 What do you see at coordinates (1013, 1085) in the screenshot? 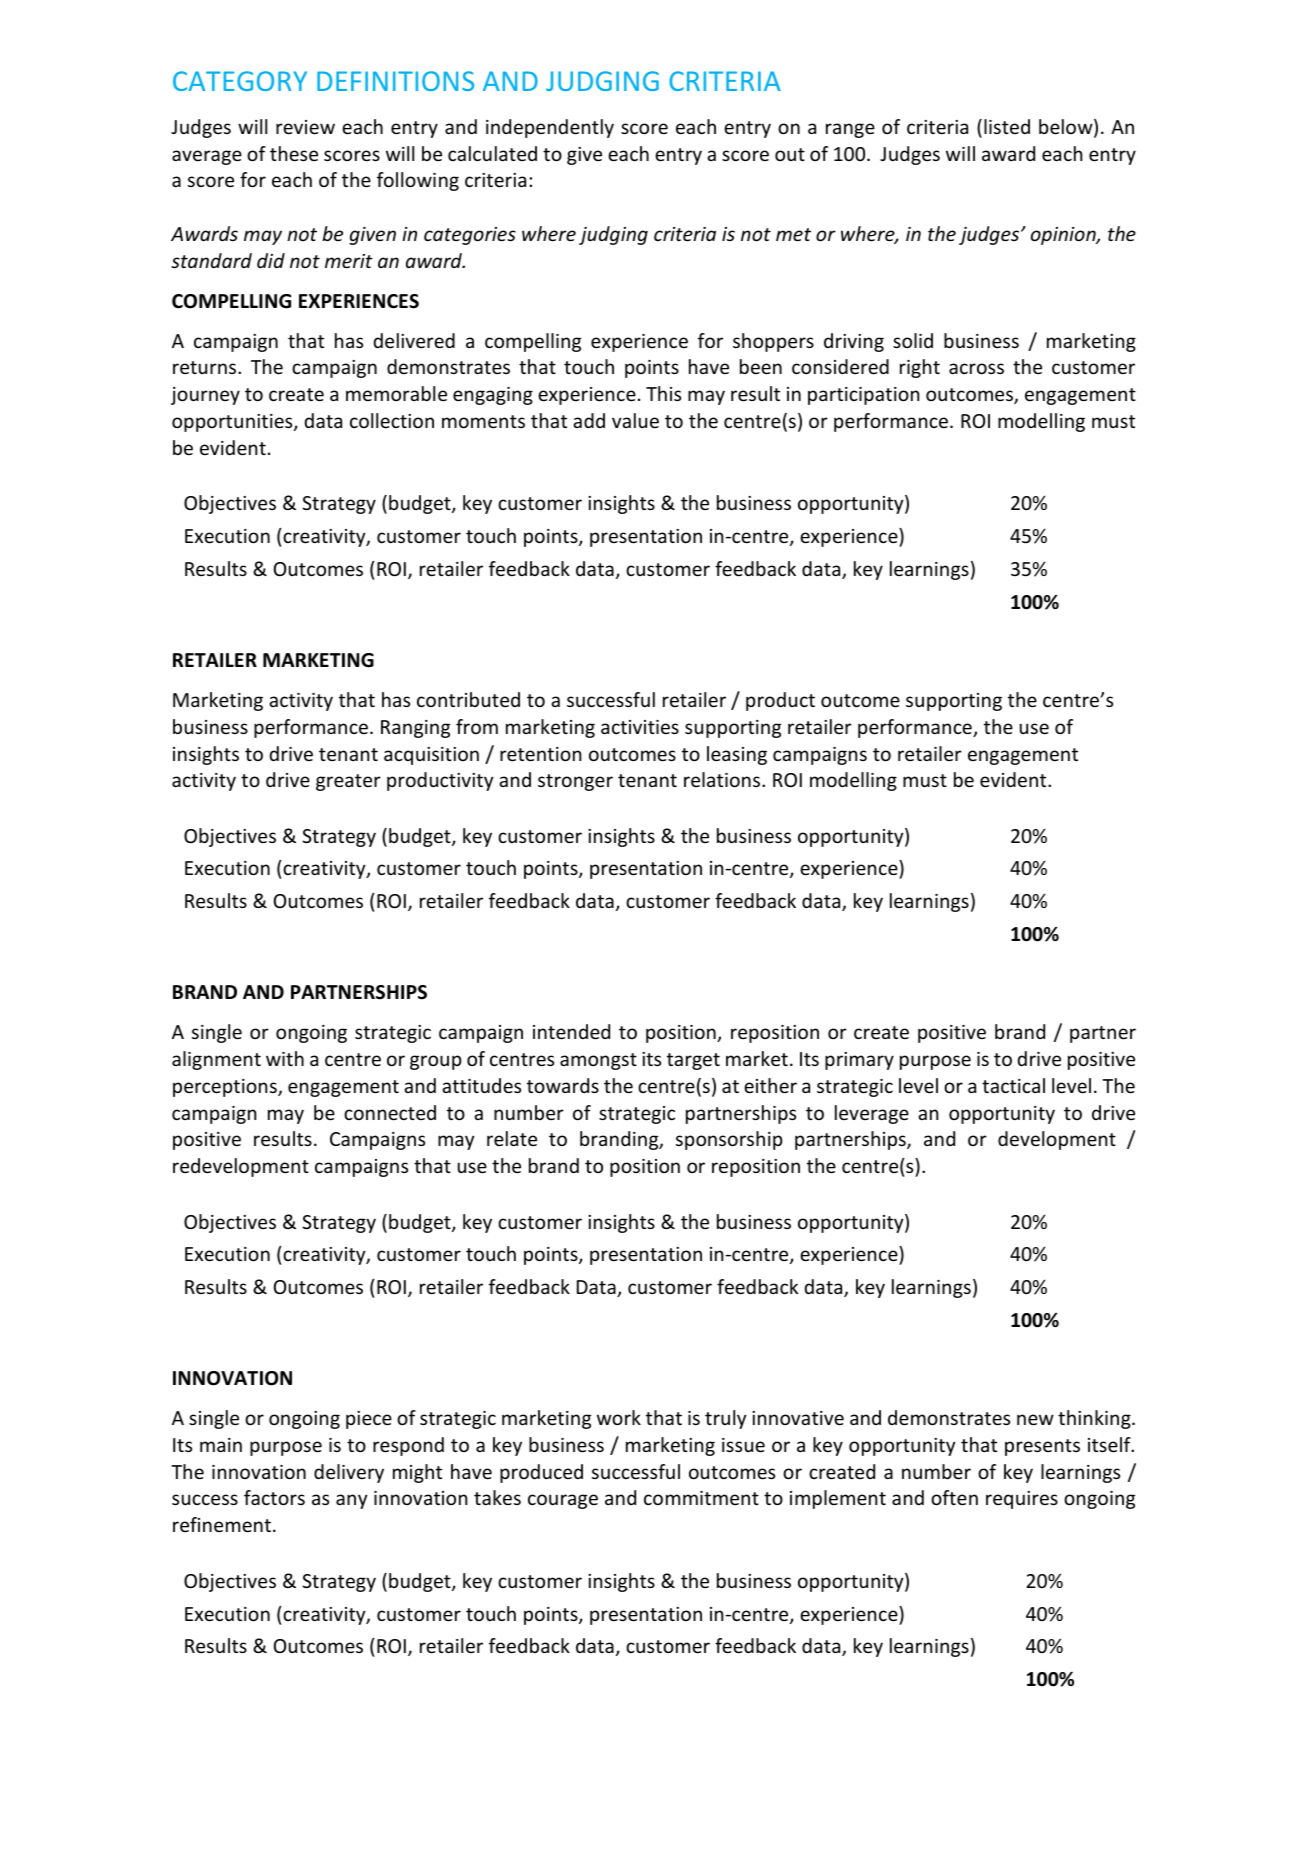
I see `tactical` at bounding box center [1013, 1085].
